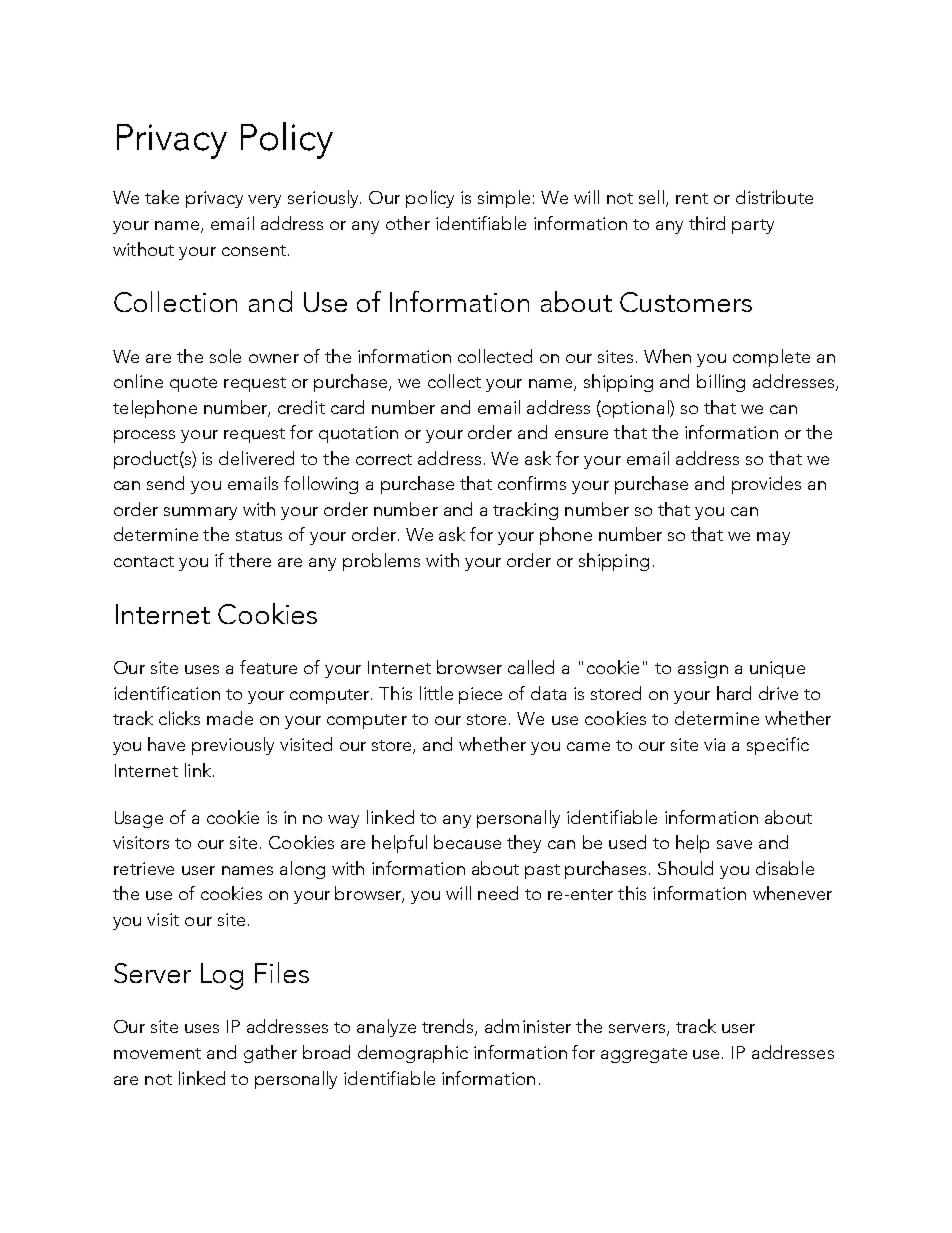 This screenshot has height=1233, width=952. I want to click on third, so click(707, 223).
